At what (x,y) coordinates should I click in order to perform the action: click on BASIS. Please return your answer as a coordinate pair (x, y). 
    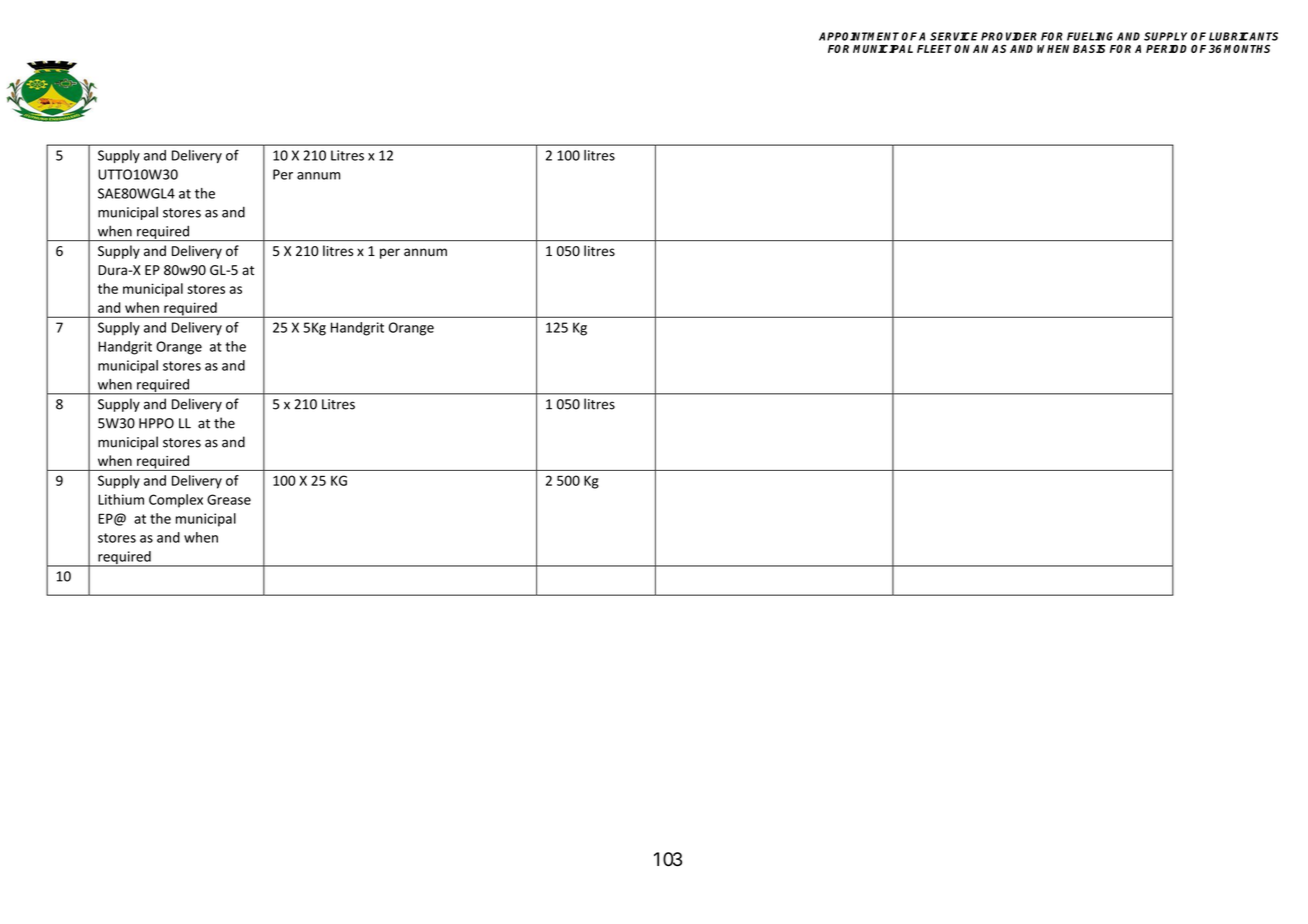
    Looking at the image, I should click on (1089, 49).
